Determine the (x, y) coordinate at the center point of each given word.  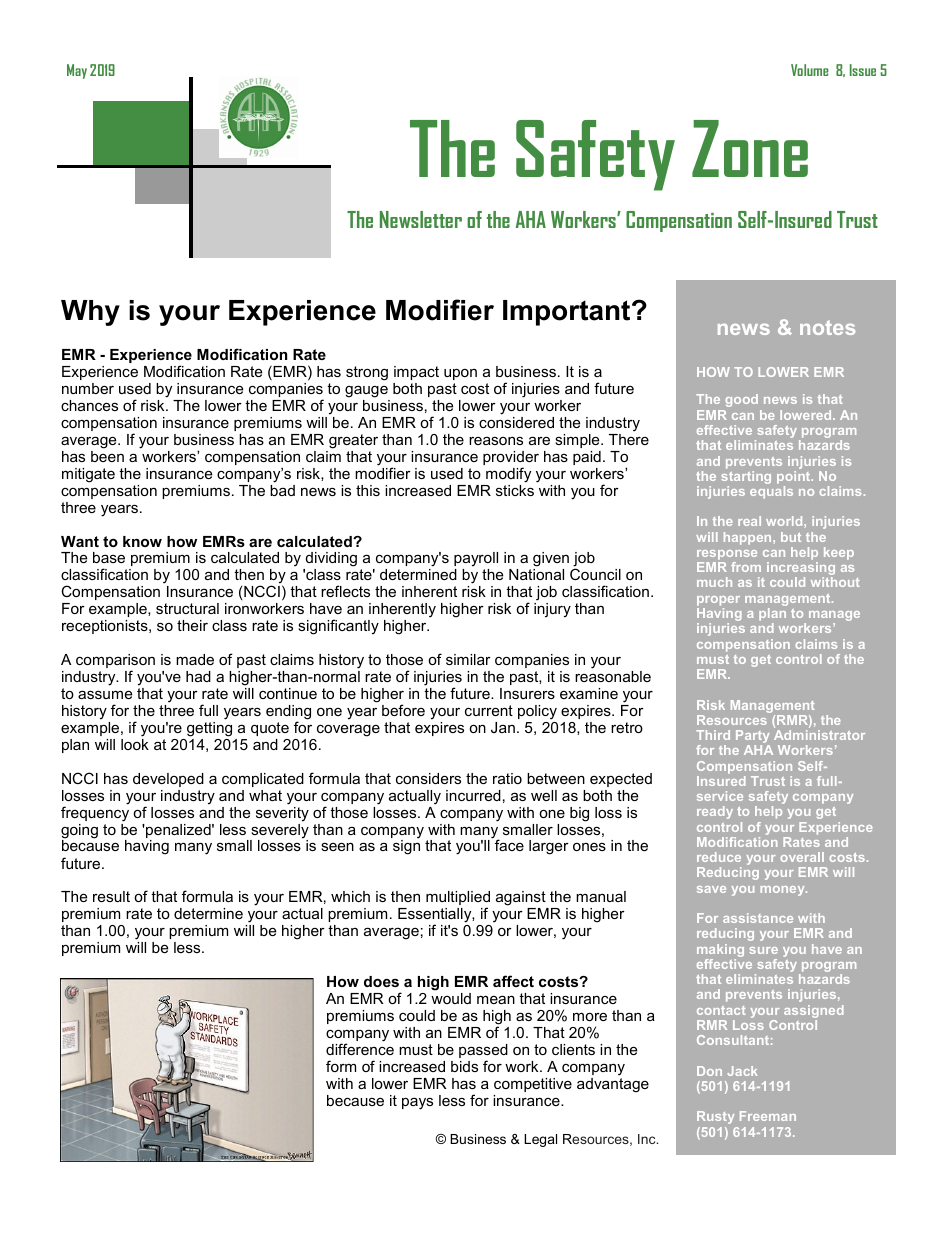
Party (753, 738)
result (111, 896)
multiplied (458, 899)
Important (568, 313)
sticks (515, 490)
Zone (750, 148)
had (198, 676)
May (77, 71)
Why (90, 313)
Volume (810, 70)
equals (771, 492)
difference (360, 1049)
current (489, 710)
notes (827, 327)
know (142, 541)
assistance (758, 918)
